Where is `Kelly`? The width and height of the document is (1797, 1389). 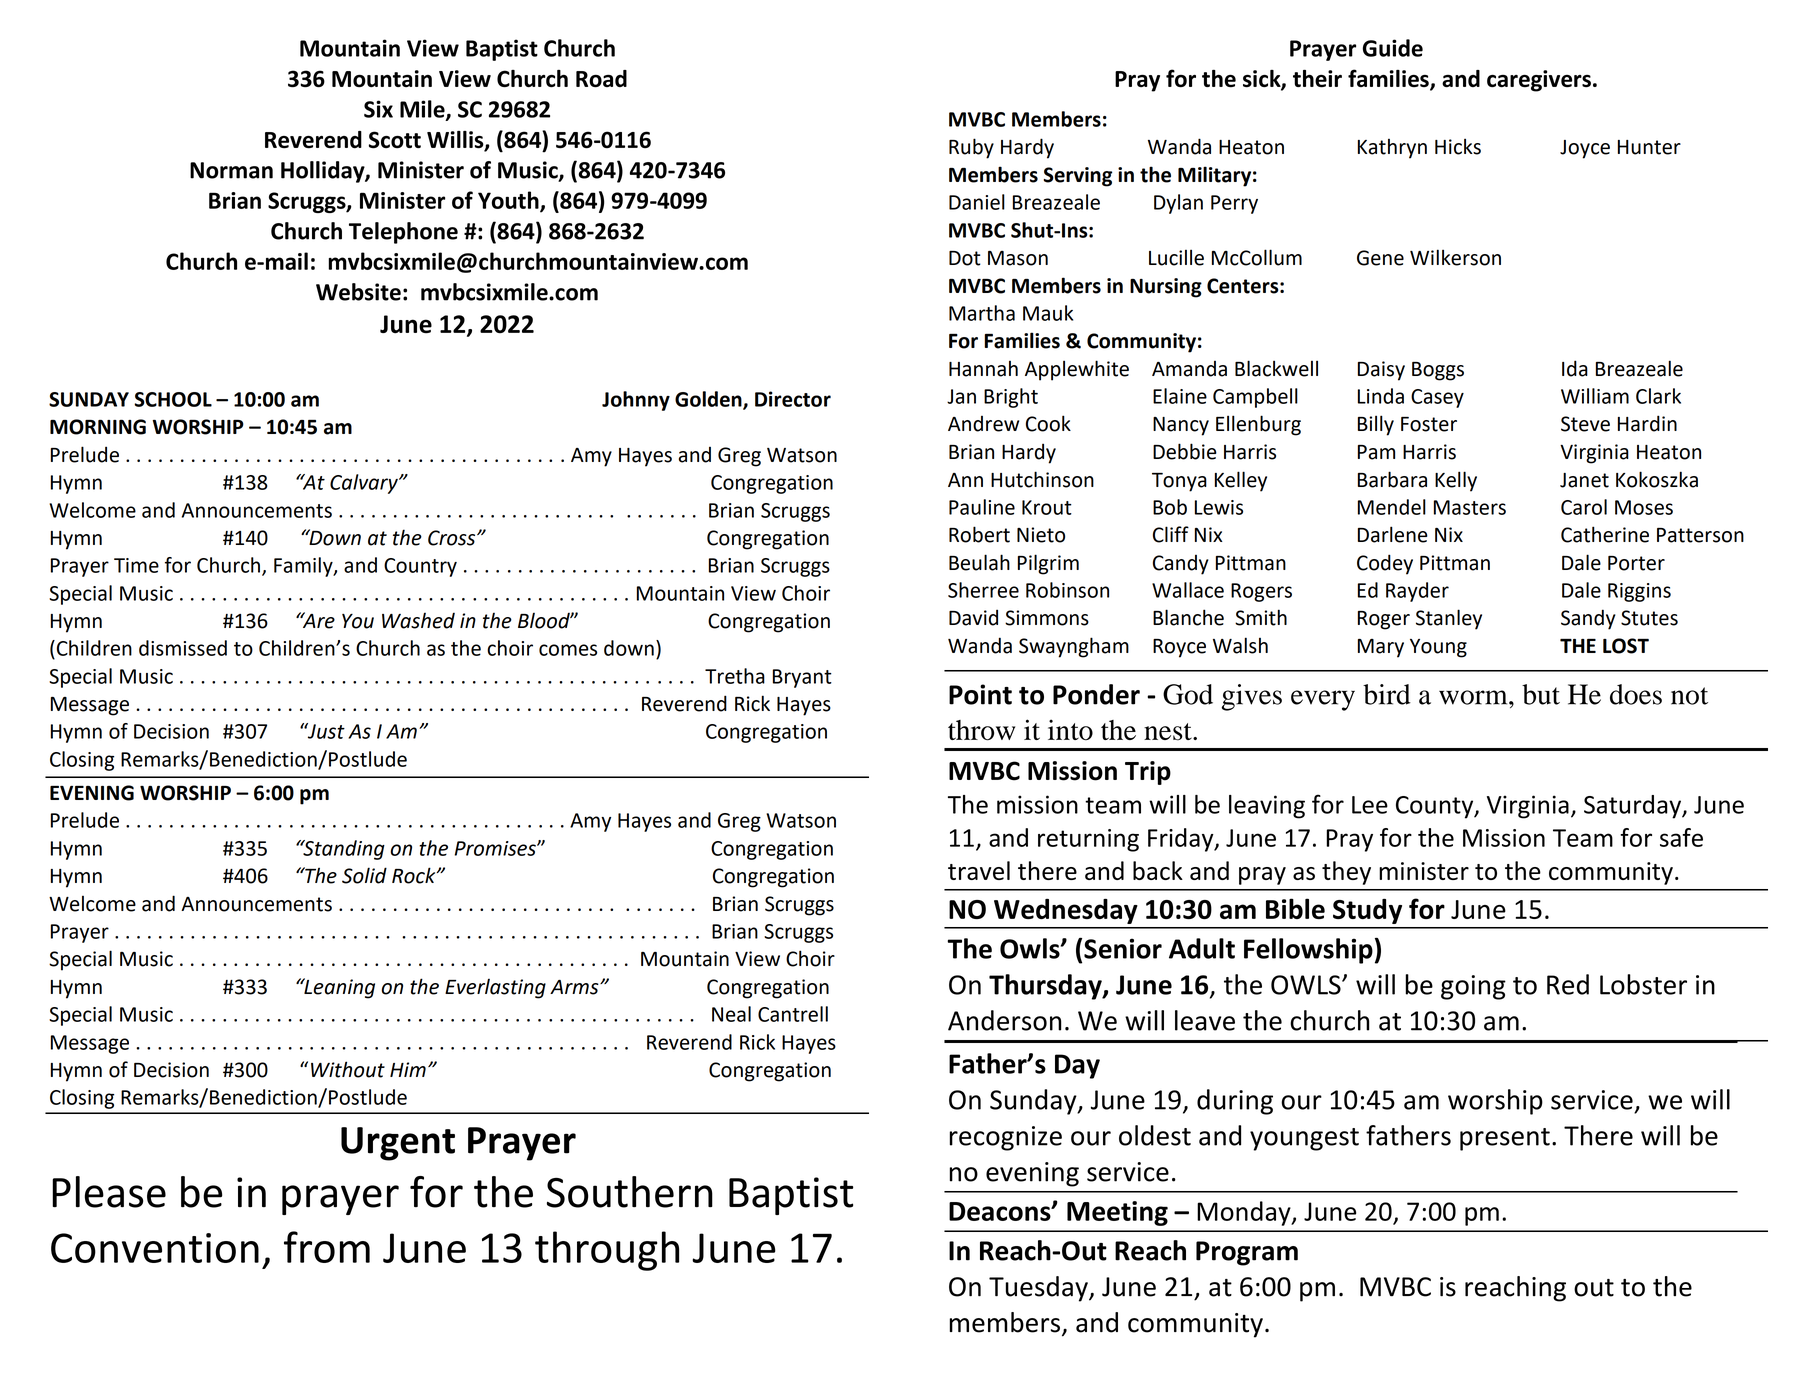
Kelly is located at coordinates (1456, 481).
